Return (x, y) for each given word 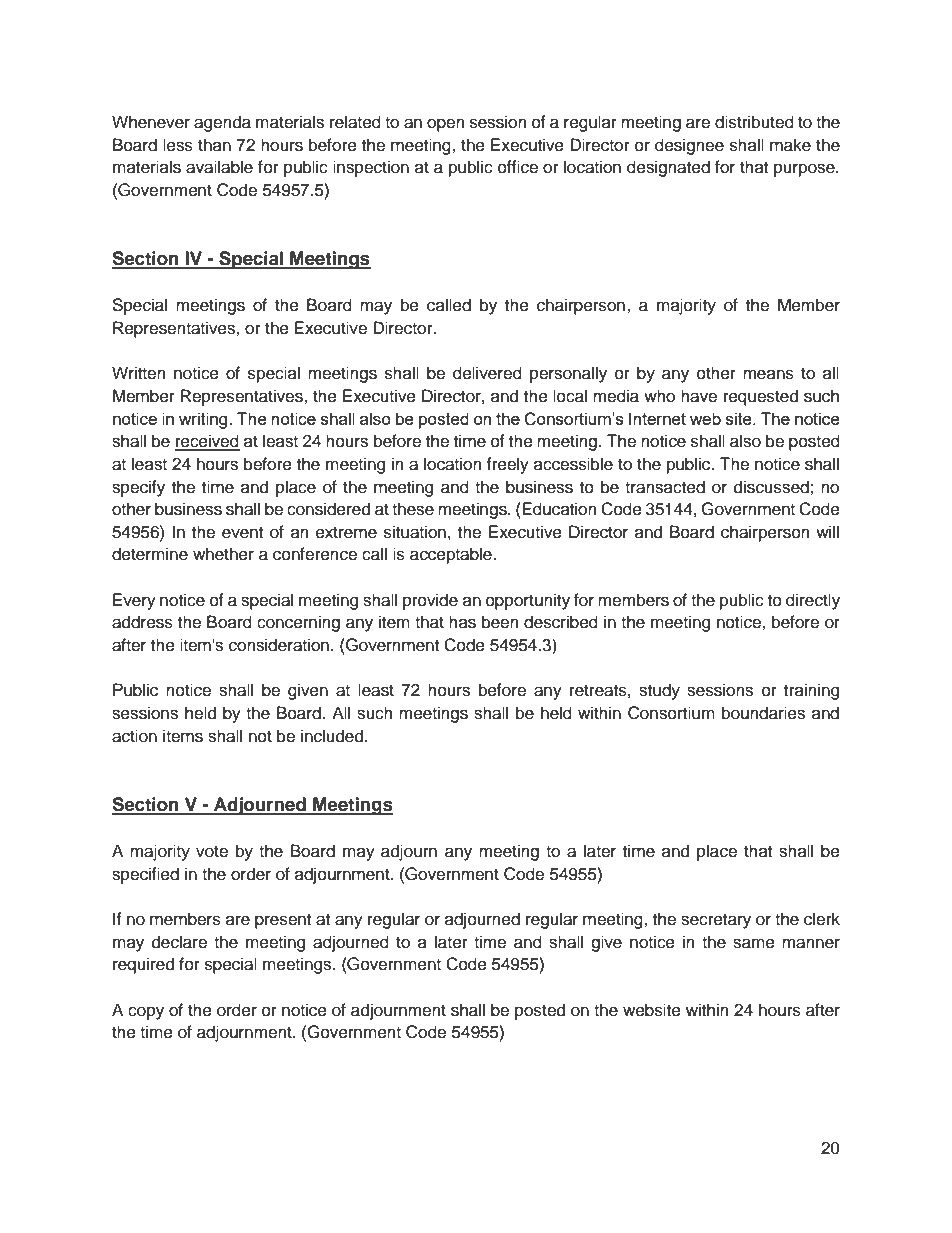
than (214, 144)
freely (507, 465)
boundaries (763, 713)
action (134, 736)
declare (179, 942)
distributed (754, 122)
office (518, 167)
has (462, 622)
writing (204, 420)
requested (761, 397)
